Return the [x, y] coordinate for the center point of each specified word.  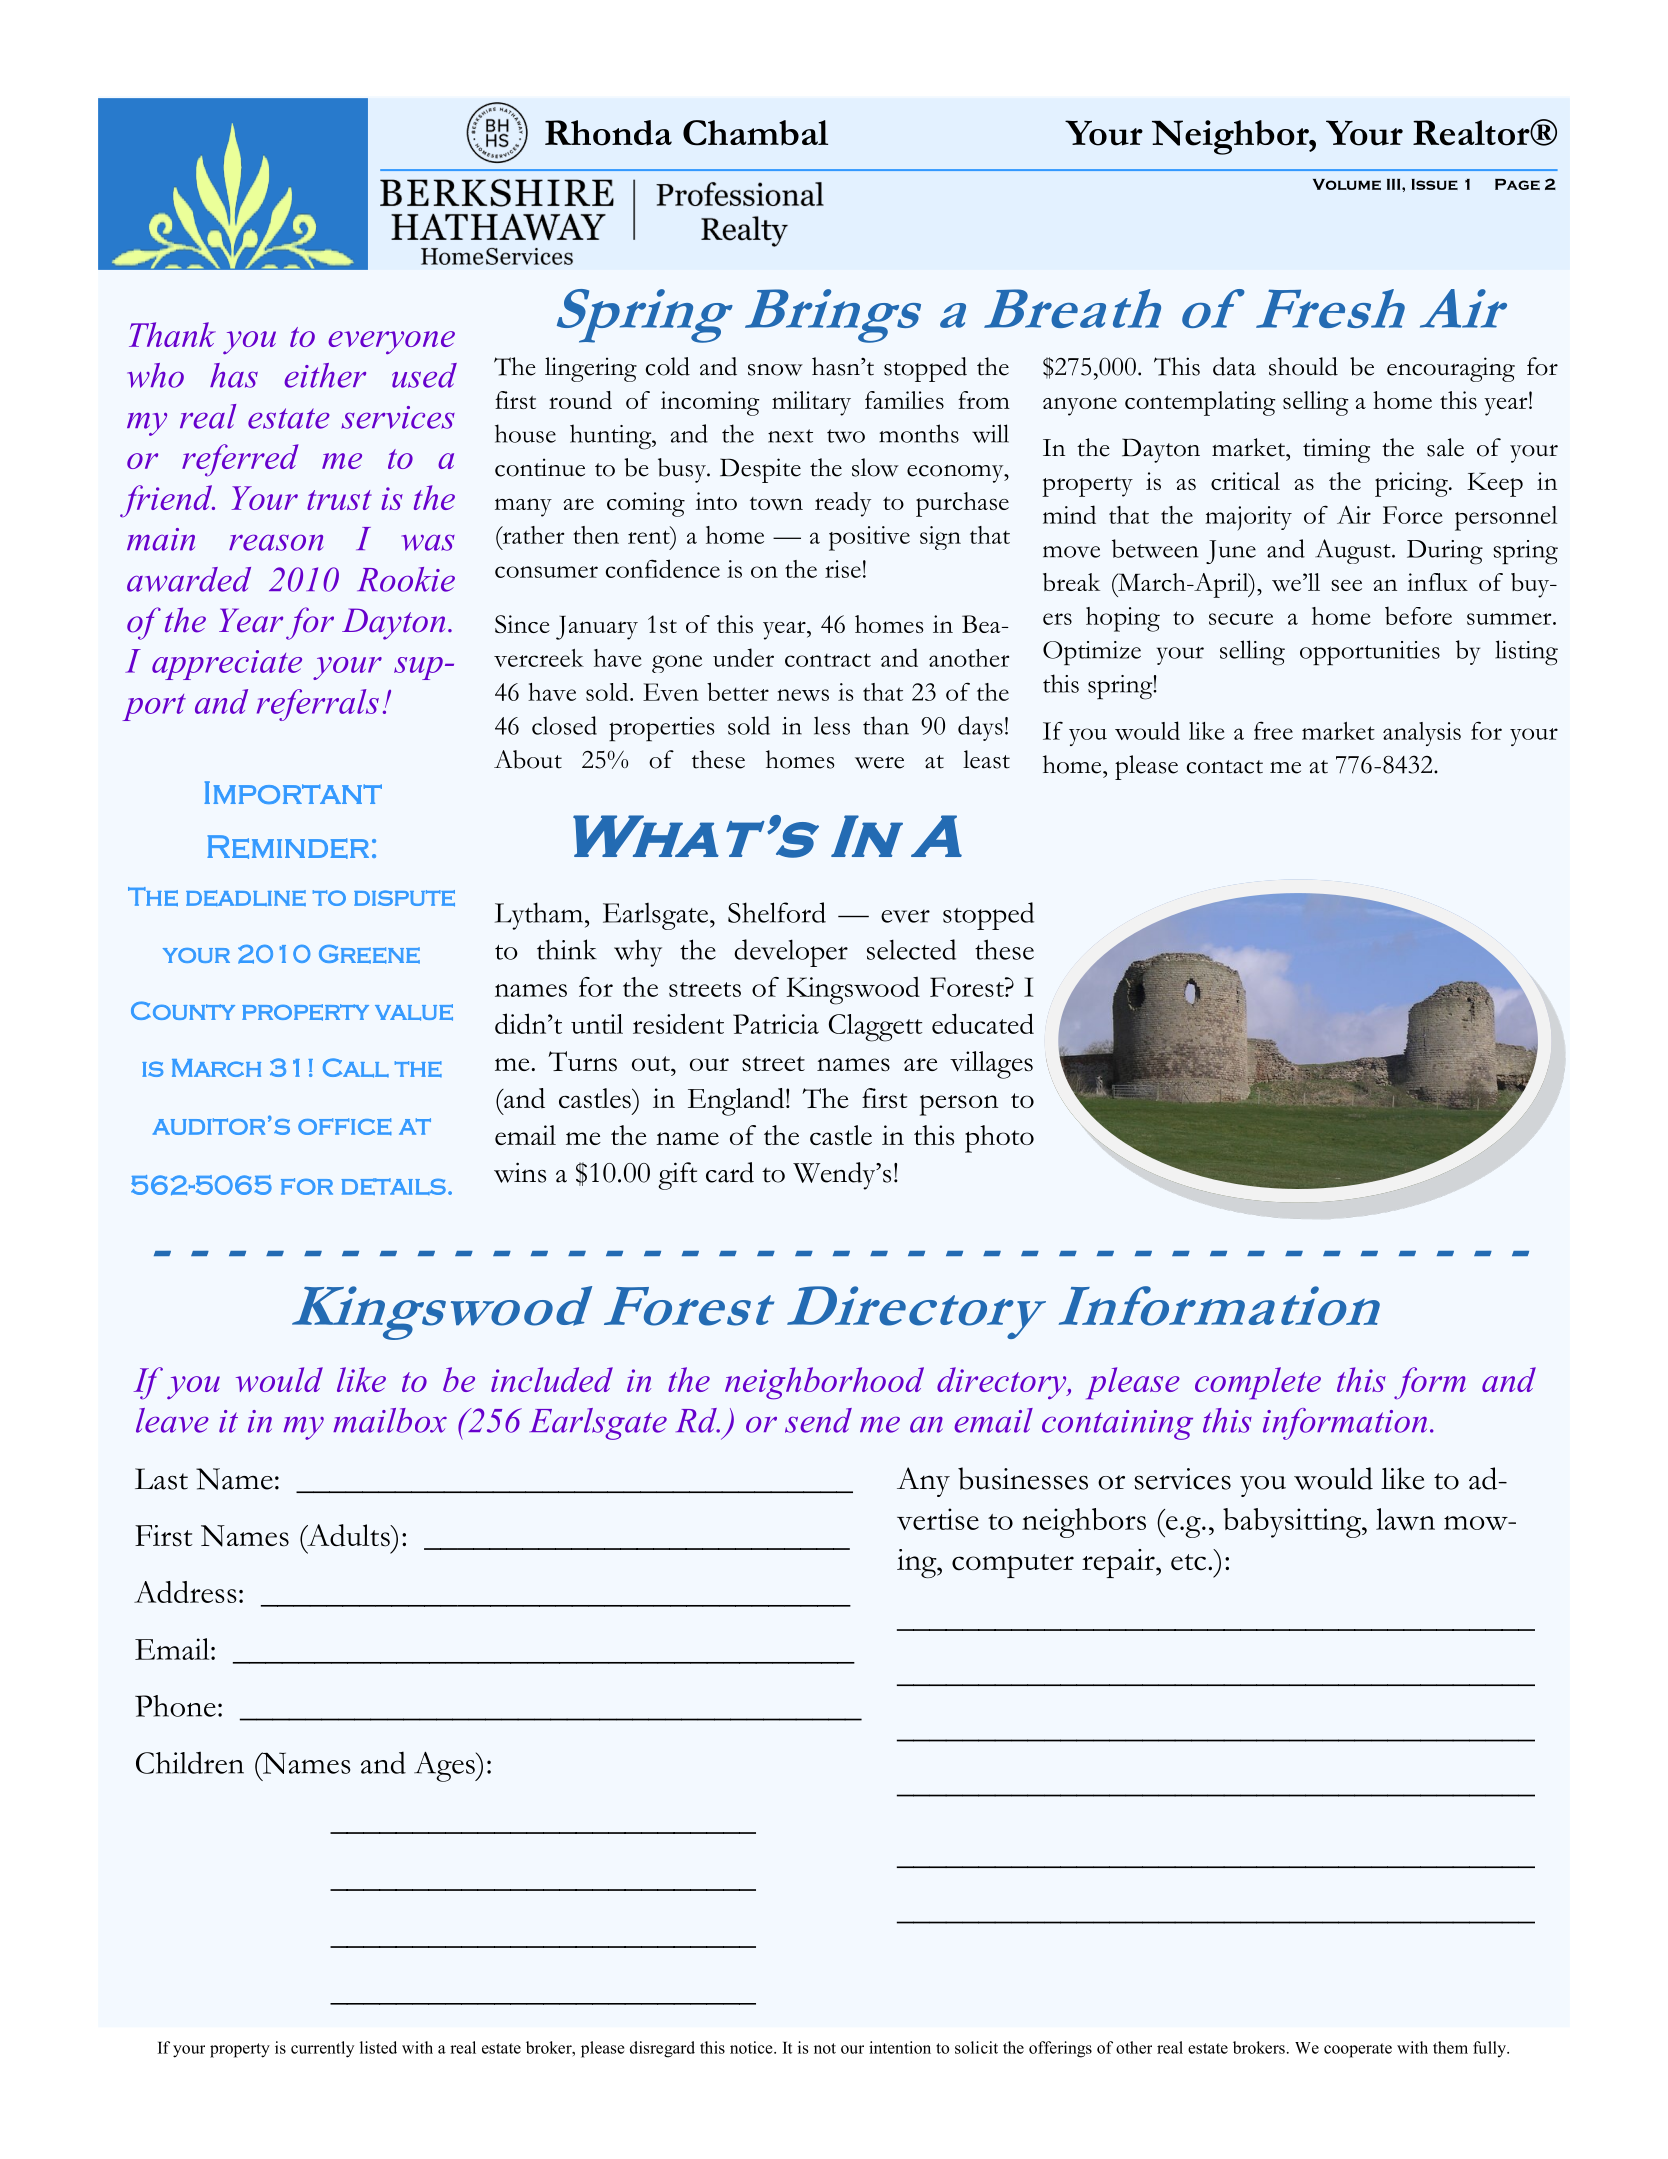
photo [999, 1139]
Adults [348, 1535]
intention [900, 2047]
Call [356, 1068]
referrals [318, 705]
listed [378, 2047]
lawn [1405, 1519]
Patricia [776, 1024]
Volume [1347, 184]
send [818, 1420]
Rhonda [608, 133]
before [1418, 615]
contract [828, 660]
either [325, 375]
